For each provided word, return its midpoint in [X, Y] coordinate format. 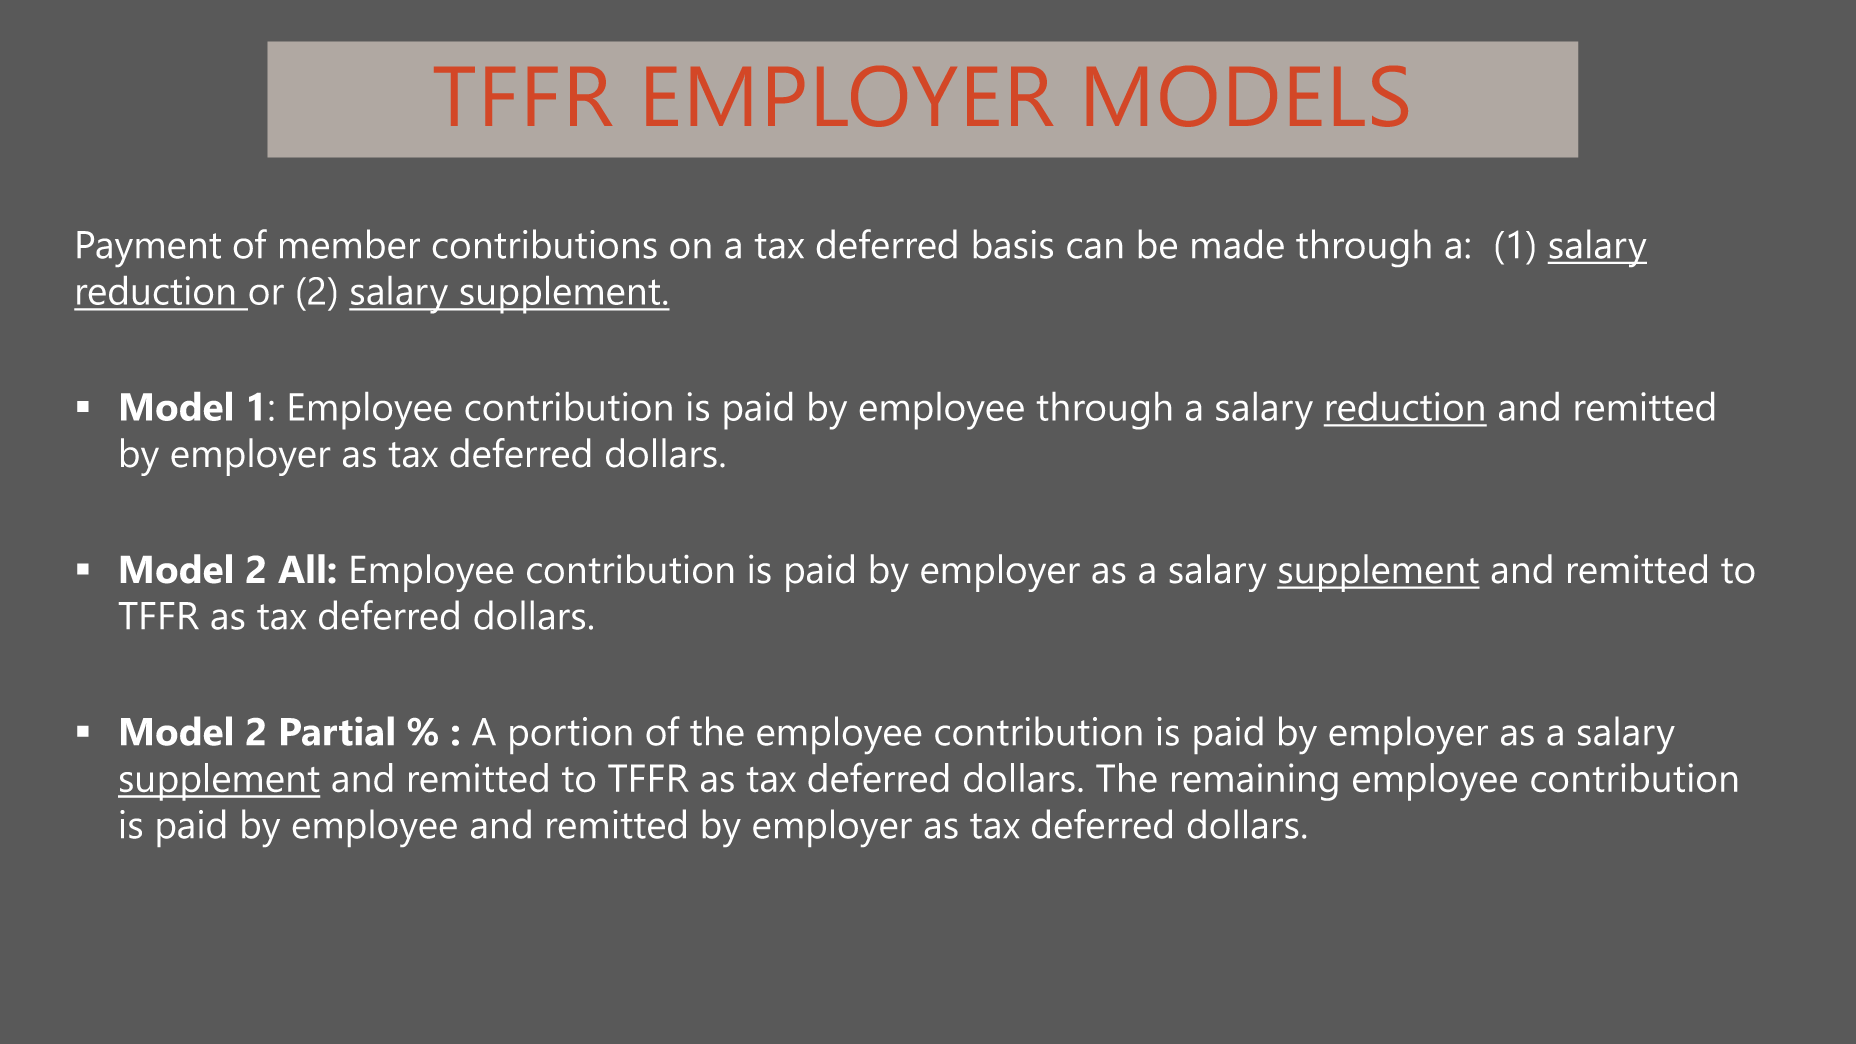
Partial [337, 731]
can [1094, 248]
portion [571, 735]
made [1238, 244]
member [350, 244]
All [301, 568]
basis [1013, 244]
